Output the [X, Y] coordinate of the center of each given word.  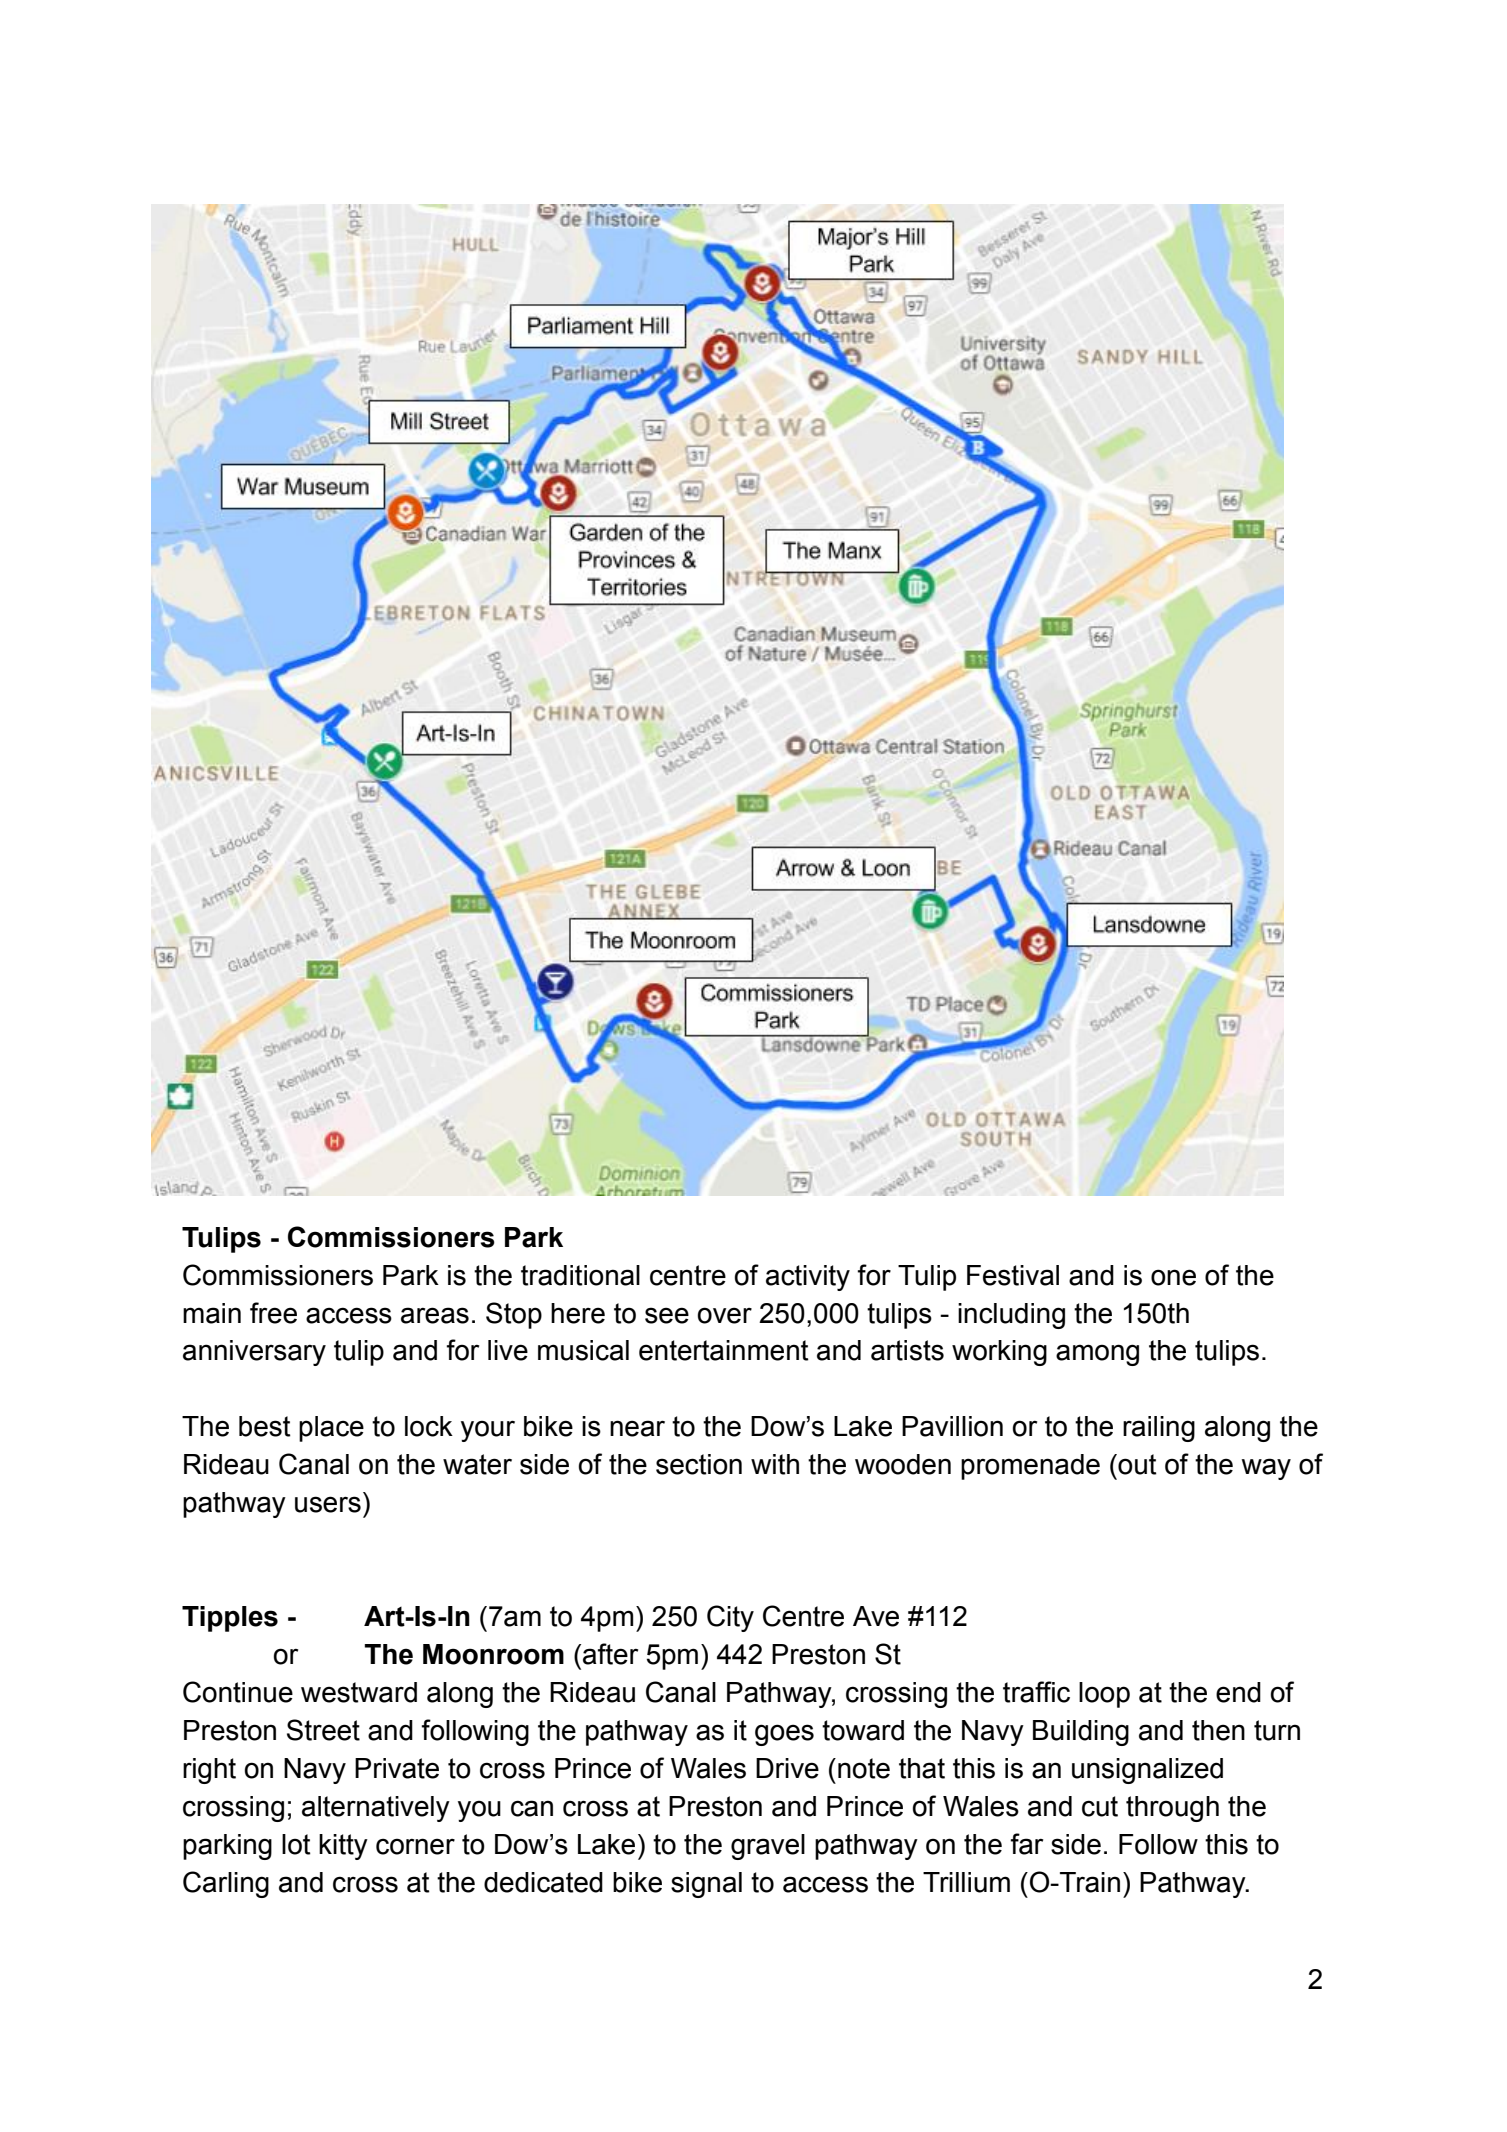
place [331, 1429]
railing [1159, 1429]
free [273, 1313]
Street [323, 1730]
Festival [1013, 1275]
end [1238, 1692]
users [328, 1504]
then [1218, 1730]
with [775, 1464]
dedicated [543, 1882]
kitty [343, 1847]
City [730, 1618]
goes [784, 1735]
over [724, 1315]
